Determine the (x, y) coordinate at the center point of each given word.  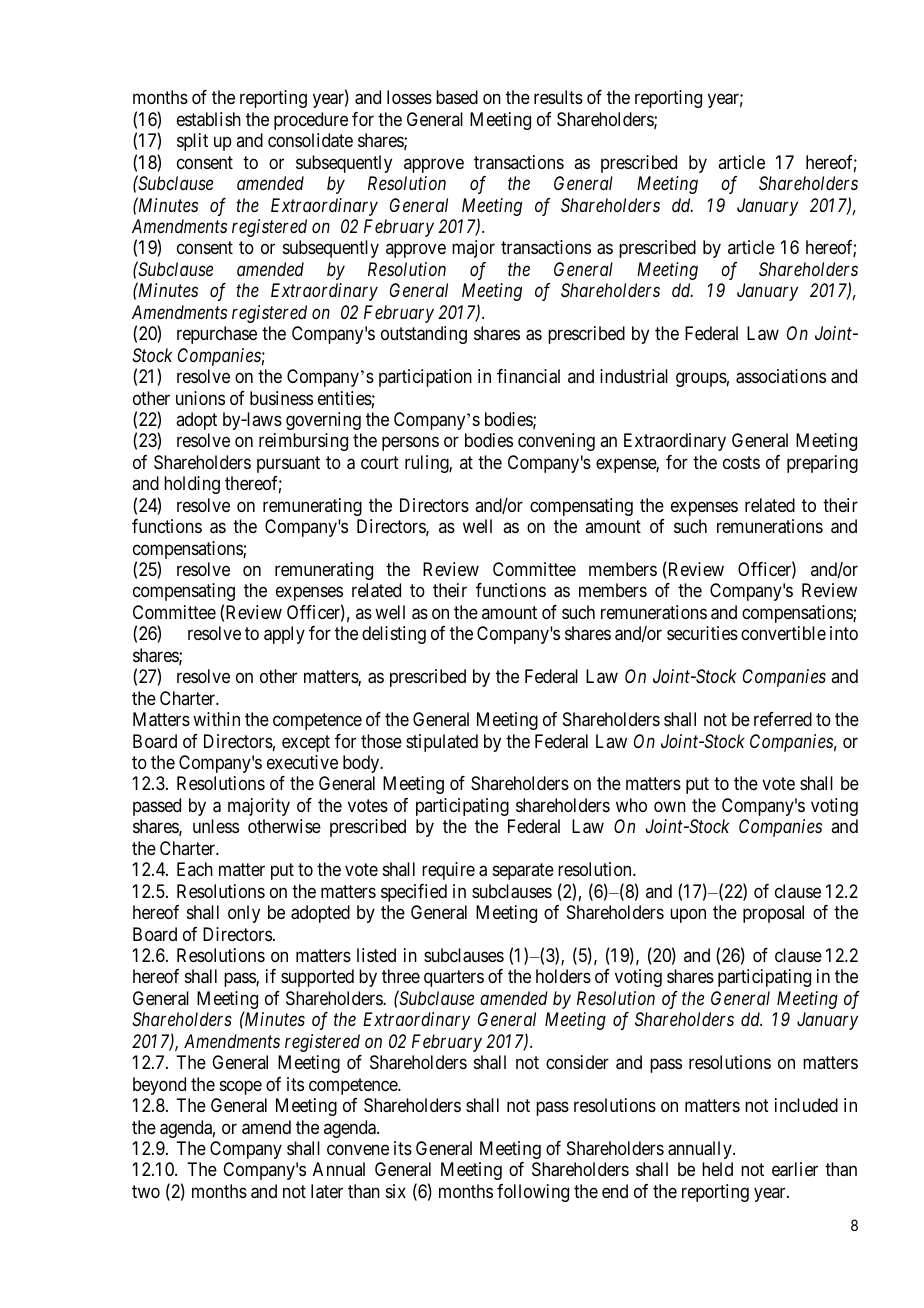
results (558, 97)
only (244, 914)
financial (528, 376)
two (146, 1191)
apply (284, 635)
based (457, 97)
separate (523, 871)
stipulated (442, 743)
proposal (773, 914)
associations (781, 376)
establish (209, 119)
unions (200, 398)
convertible (783, 633)
